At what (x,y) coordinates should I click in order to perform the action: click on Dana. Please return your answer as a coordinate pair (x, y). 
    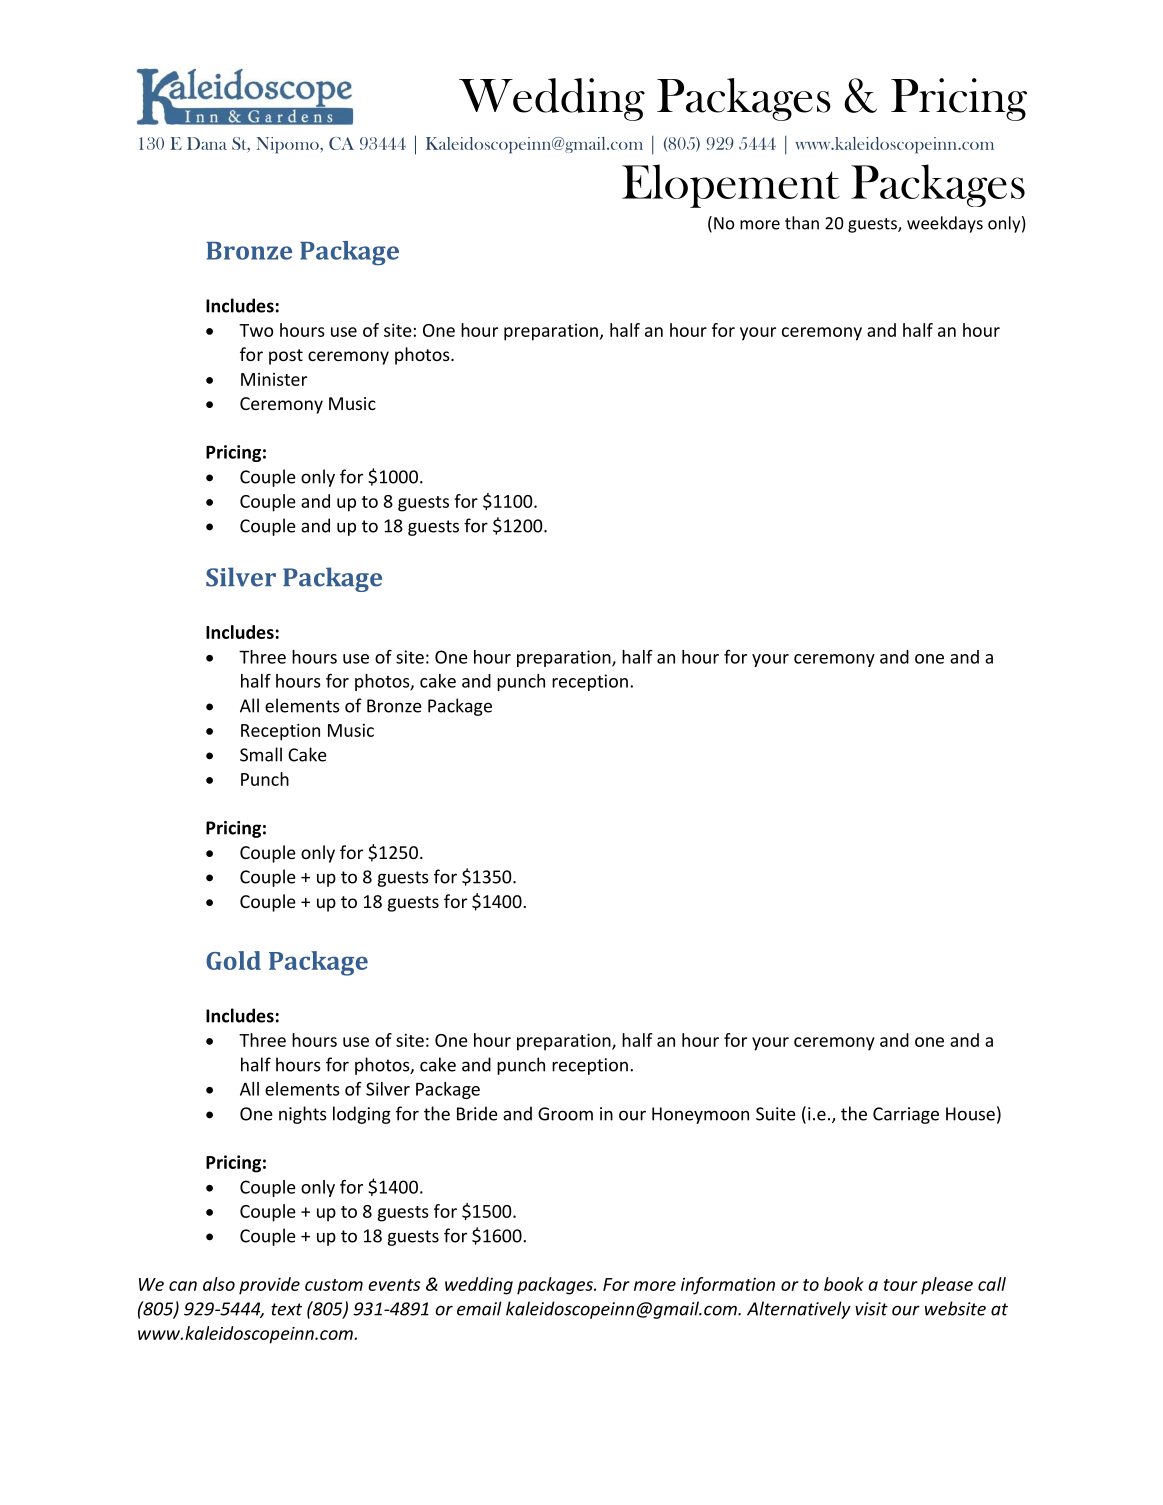
    Looking at the image, I should click on (207, 143).
